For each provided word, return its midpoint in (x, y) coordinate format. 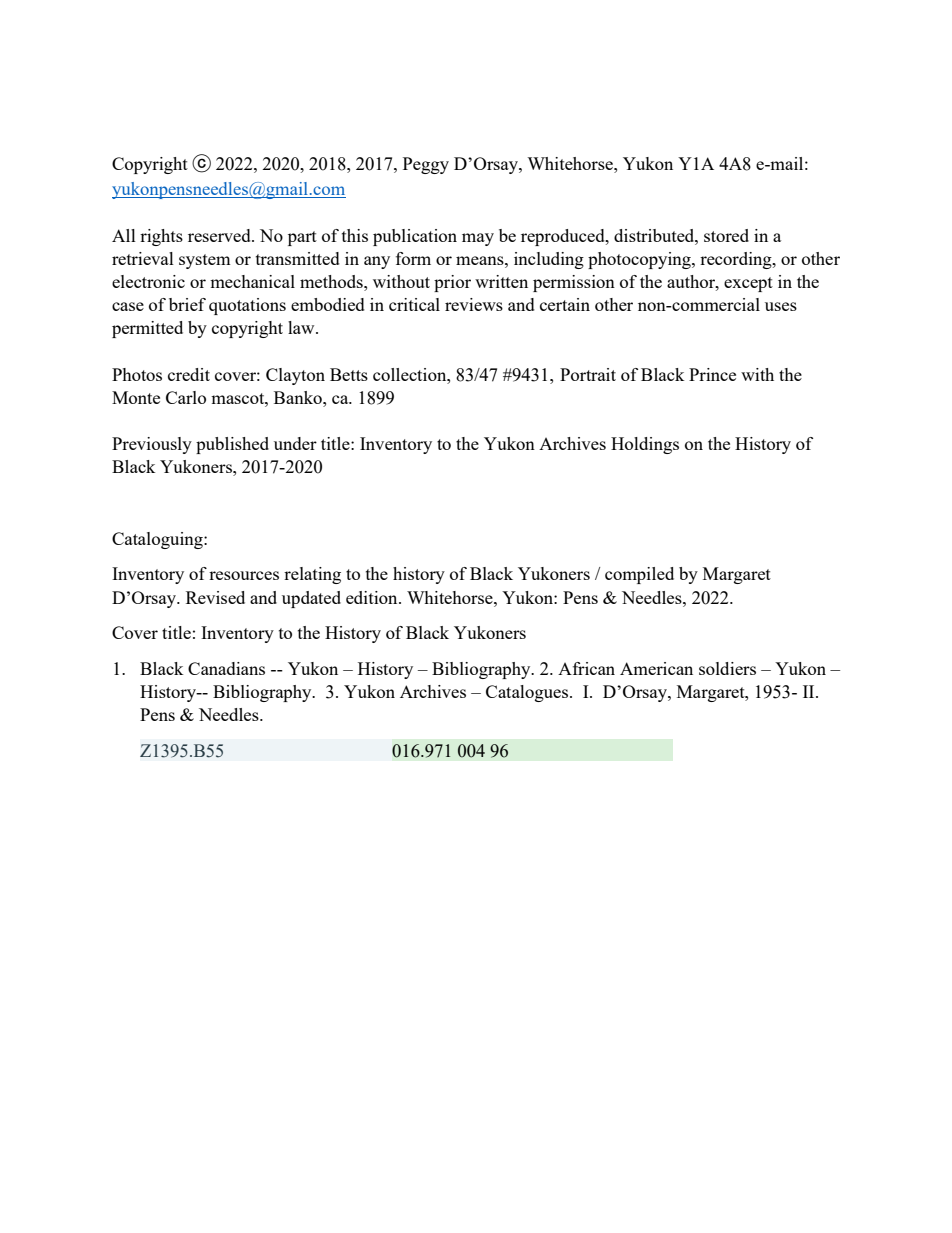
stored (726, 235)
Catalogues (527, 693)
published (232, 445)
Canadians (226, 668)
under (295, 443)
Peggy (426, 165)
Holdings (645, 445)
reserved (220, 235)
